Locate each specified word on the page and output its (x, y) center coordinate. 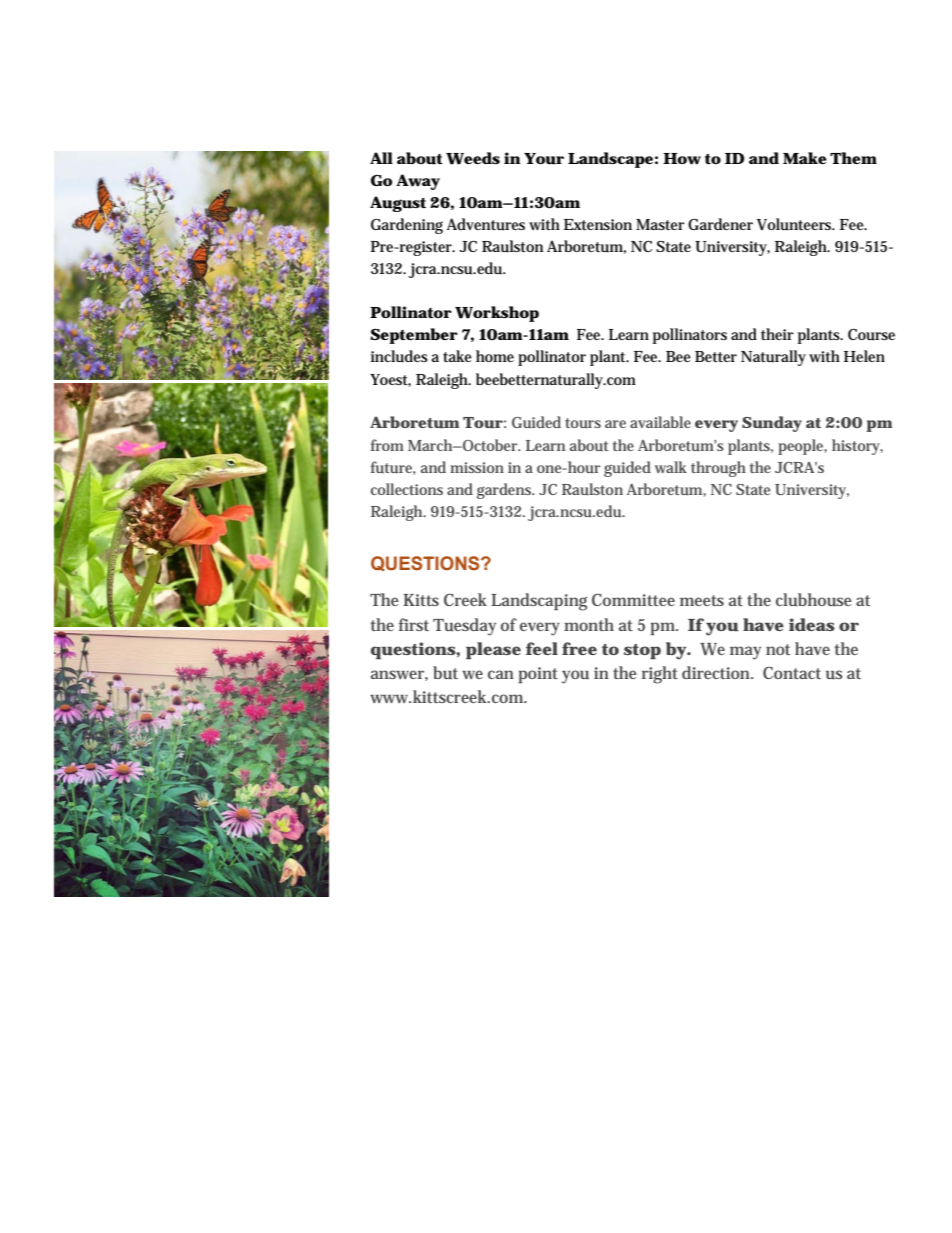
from (387, 445)
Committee (633, 599)
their (777, 334)
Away (418, 182)
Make (805, 158)
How (682, 159)
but (445, 672)
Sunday (772, 424)
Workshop (497, 314)
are (615, 424)
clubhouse (814, 599)
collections (407, 489)
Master (660, 224)
